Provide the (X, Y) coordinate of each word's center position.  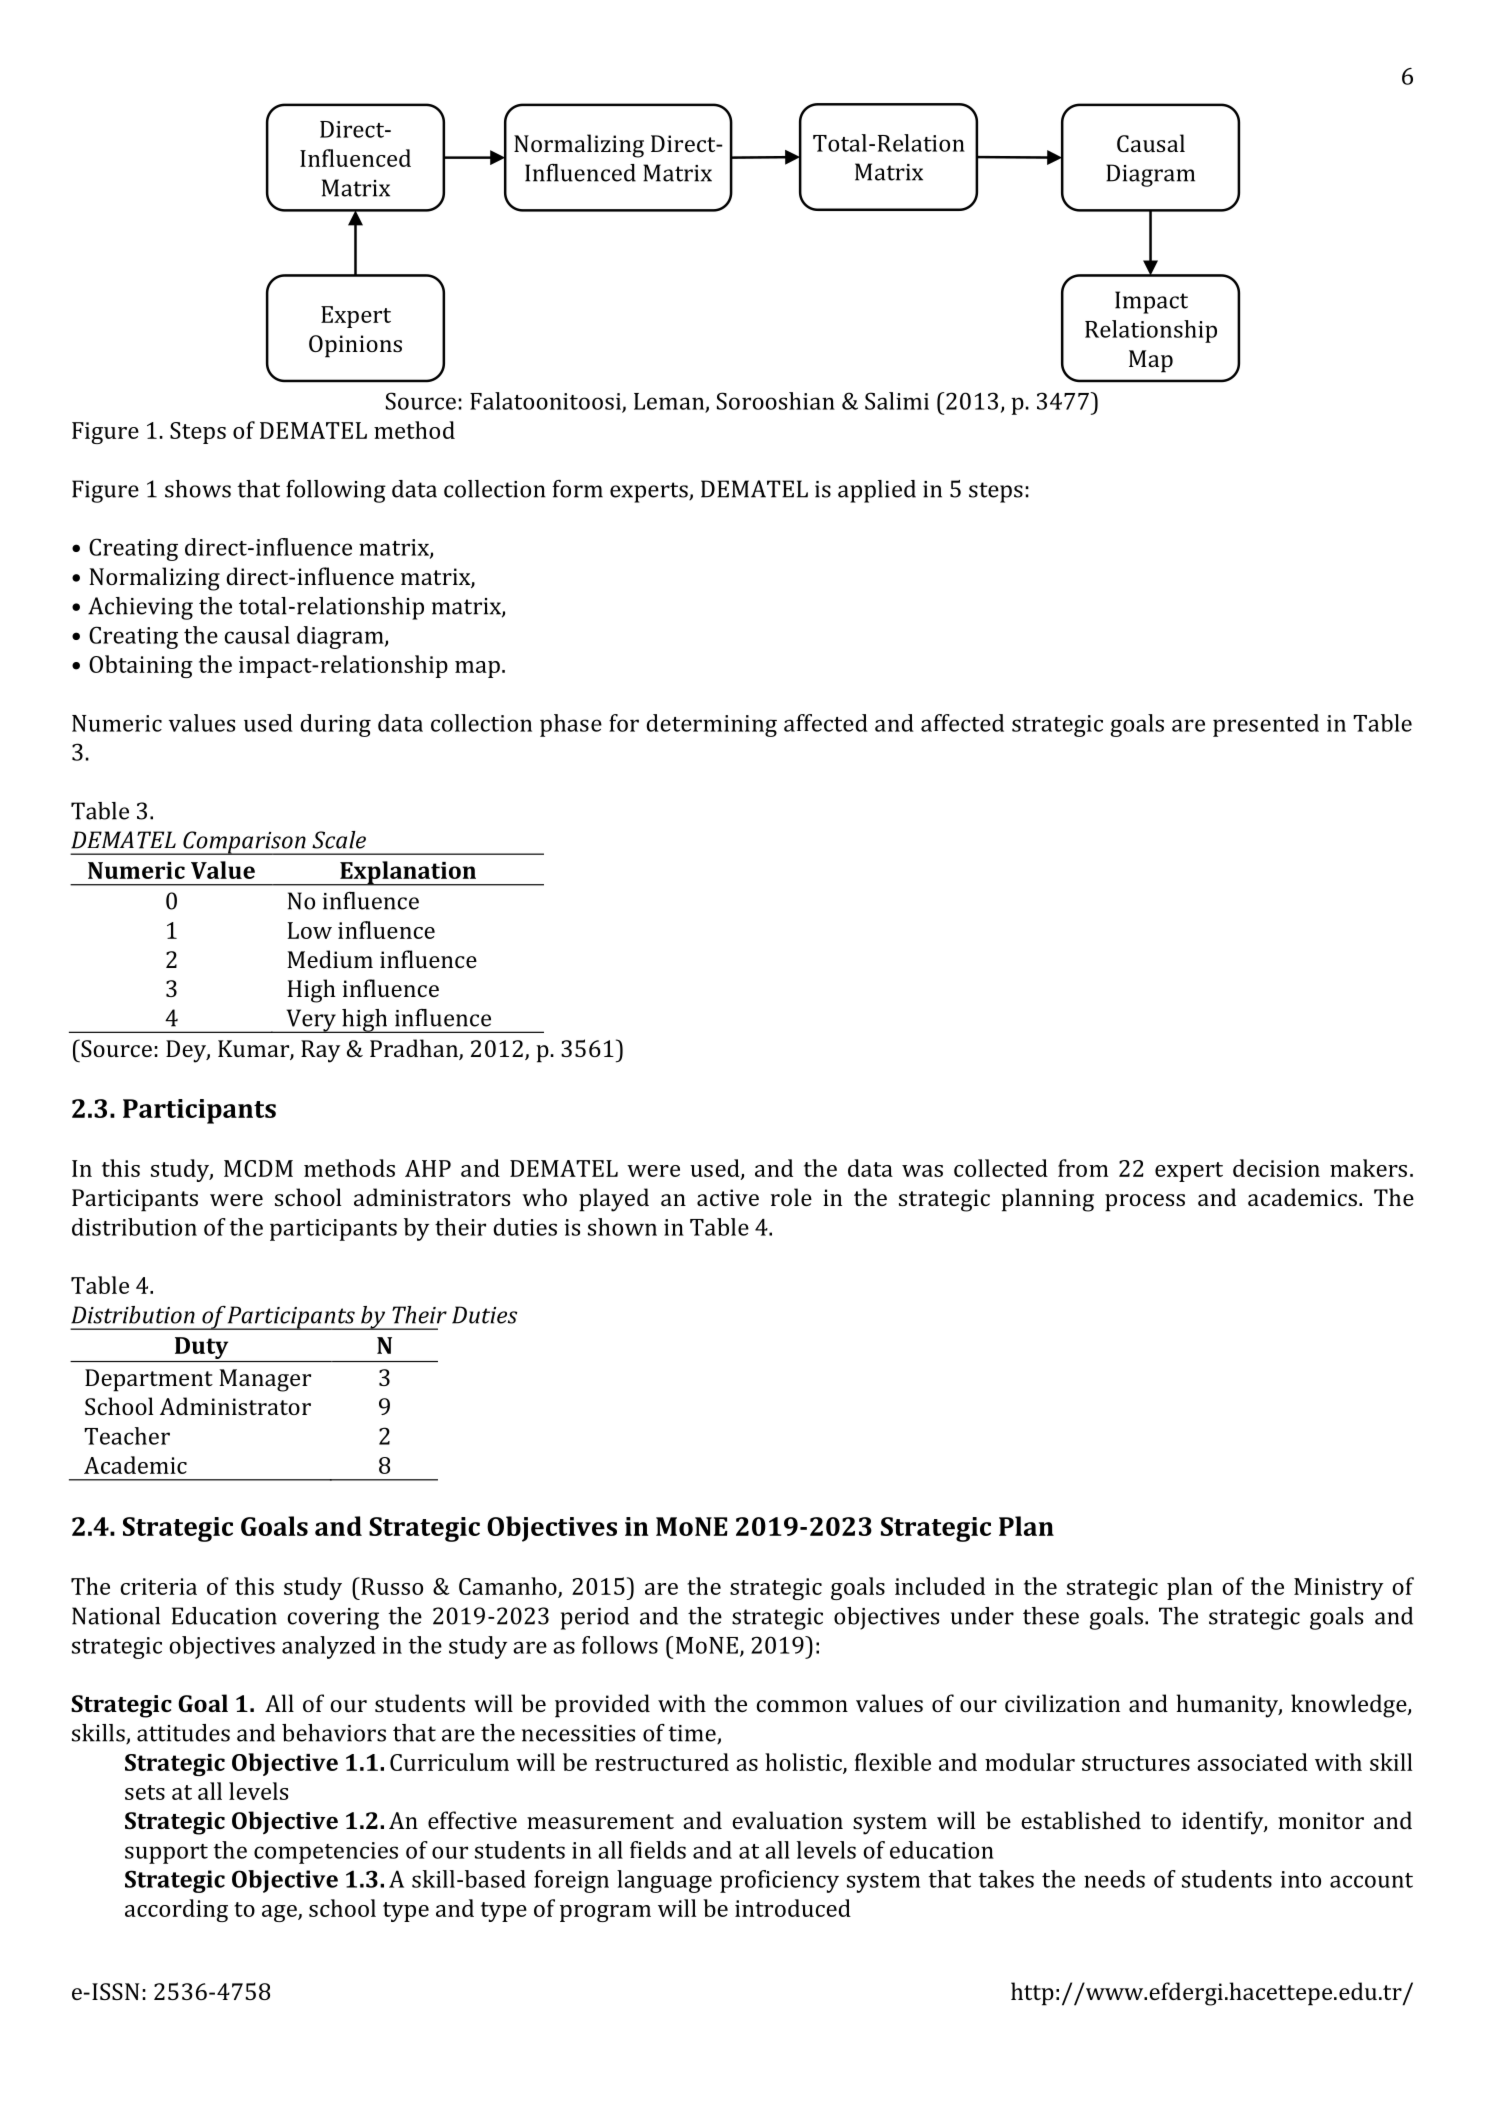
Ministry (1339, 1589)
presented (1266, 725)
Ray (320, 1051)
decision (1276, 1168)
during (336, 725)
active (728, 1197)
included (940, 1586)
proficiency (779, 1881)
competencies (326, 1853)
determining (712, 725)
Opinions (355, 346)
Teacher (127, 1436)
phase (571, 725)
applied (877, 491)
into (1301, 1879)
